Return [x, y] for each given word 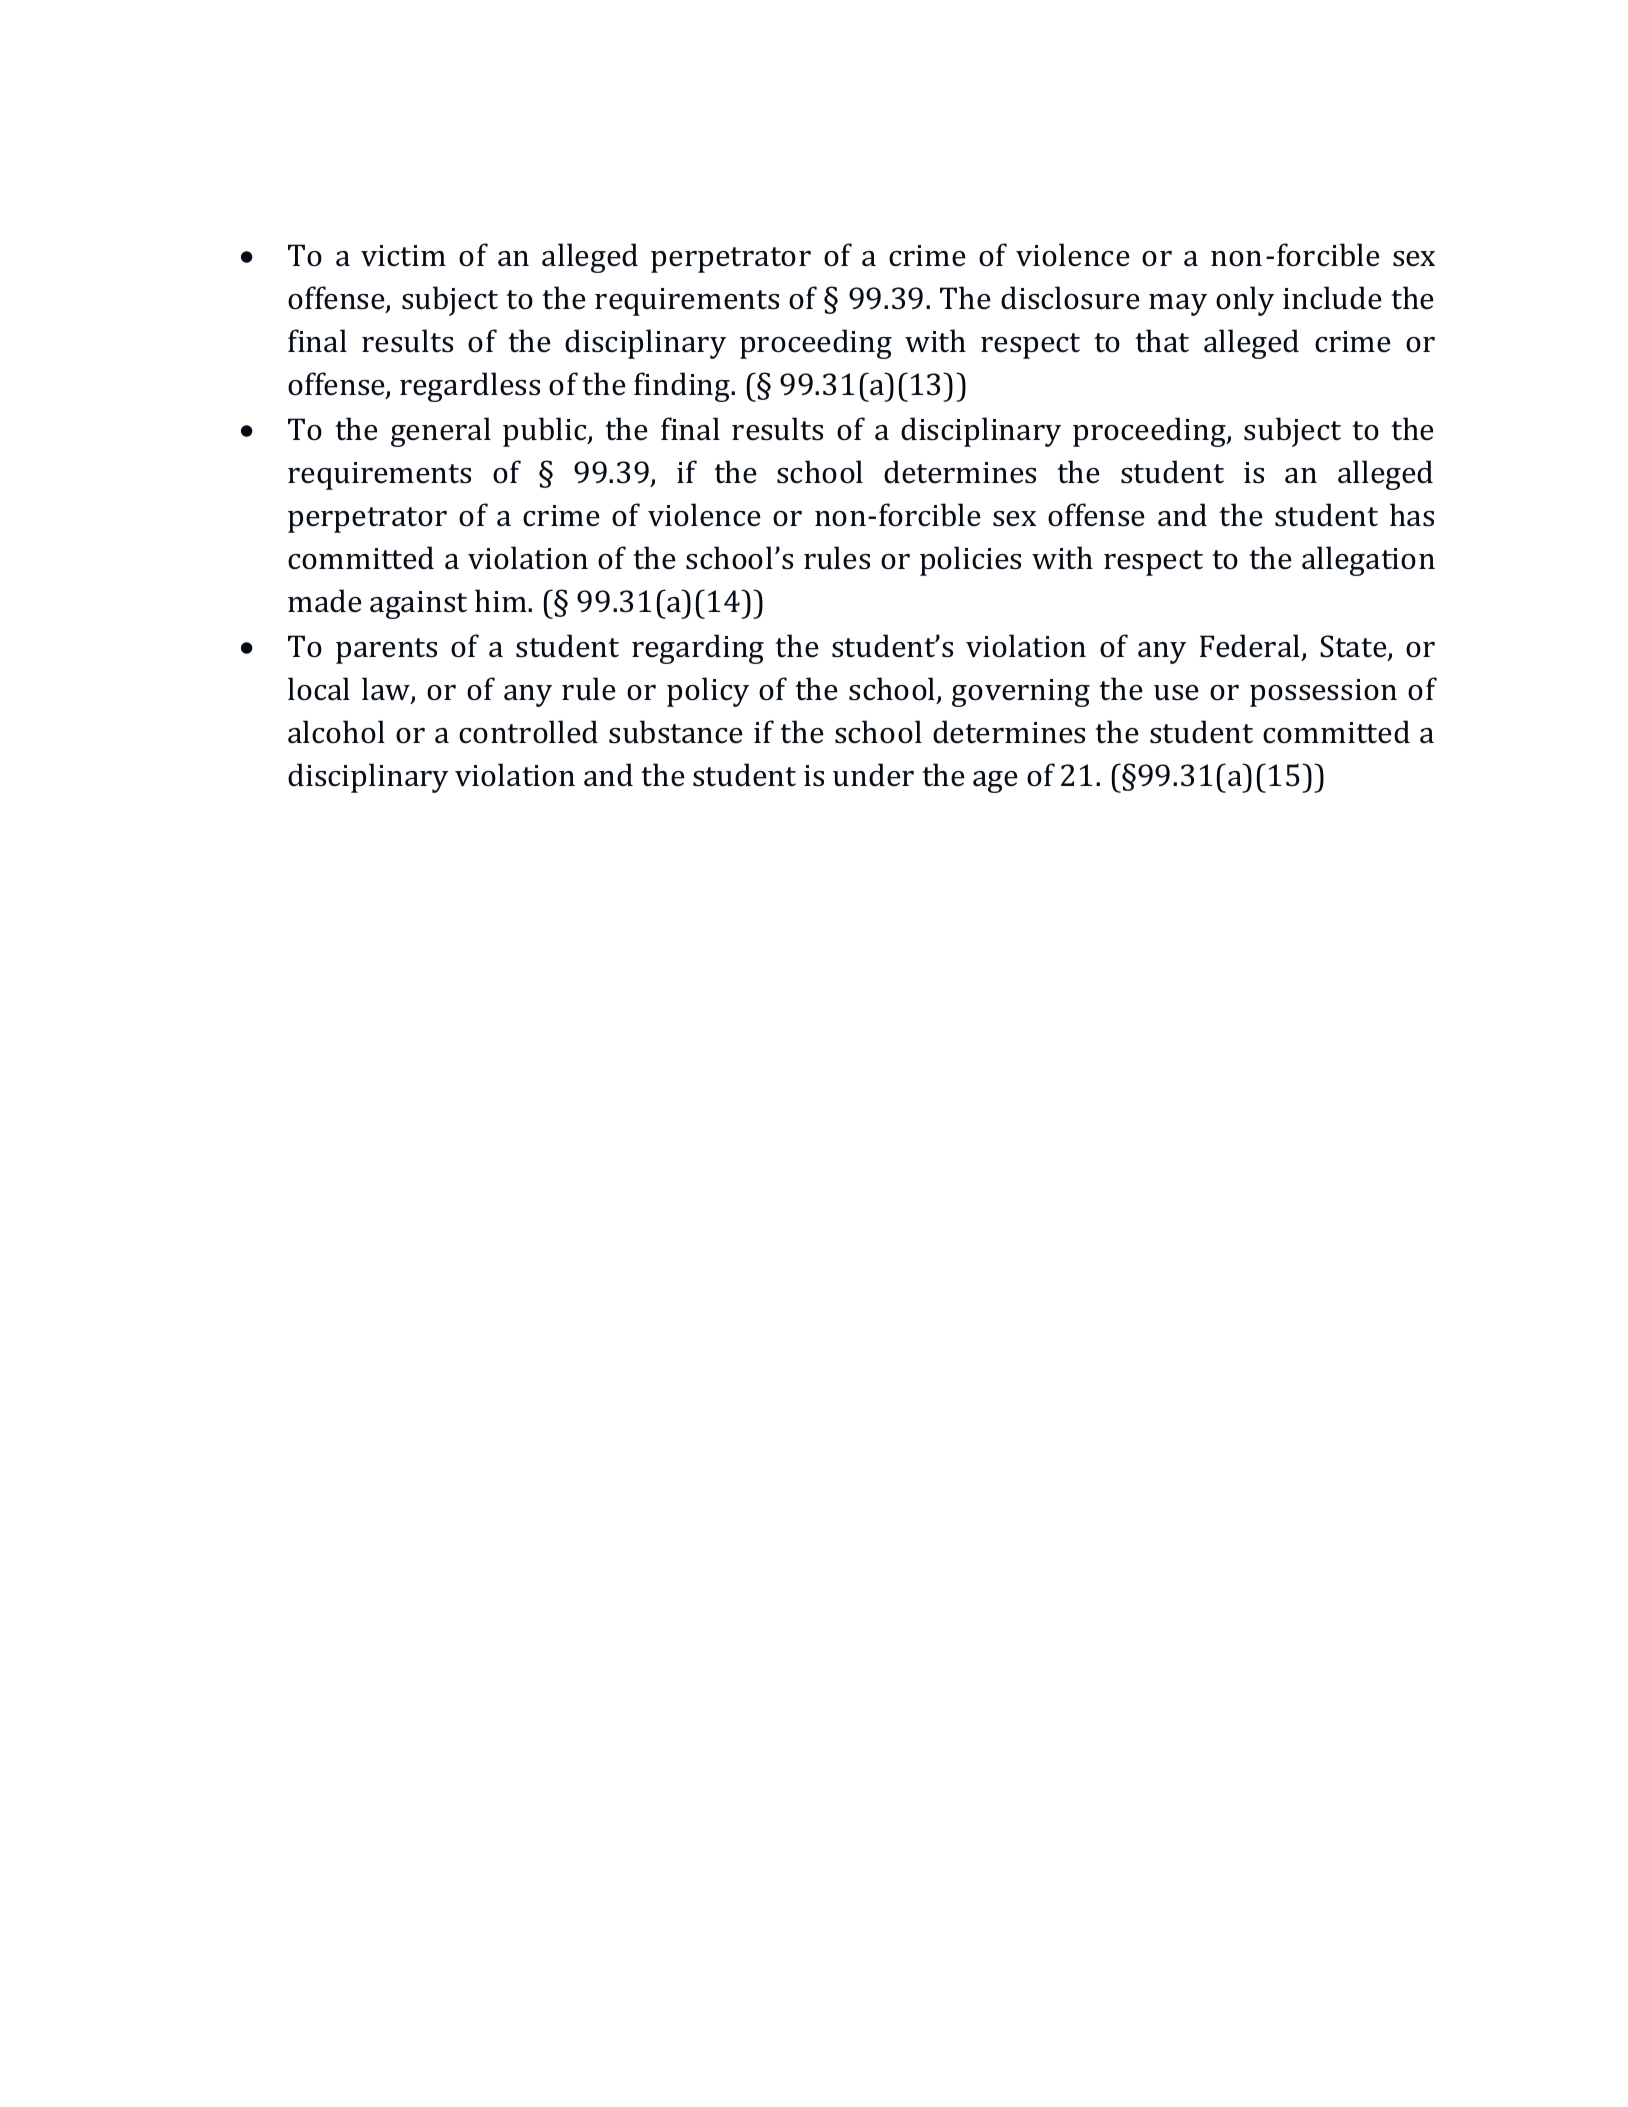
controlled [528, 732]
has [1412, 515]
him [502, 600]
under [873, 775]
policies [970, 561]
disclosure [1070, 298]
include [1332, 298]
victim [403, 256]
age [995, 782]
